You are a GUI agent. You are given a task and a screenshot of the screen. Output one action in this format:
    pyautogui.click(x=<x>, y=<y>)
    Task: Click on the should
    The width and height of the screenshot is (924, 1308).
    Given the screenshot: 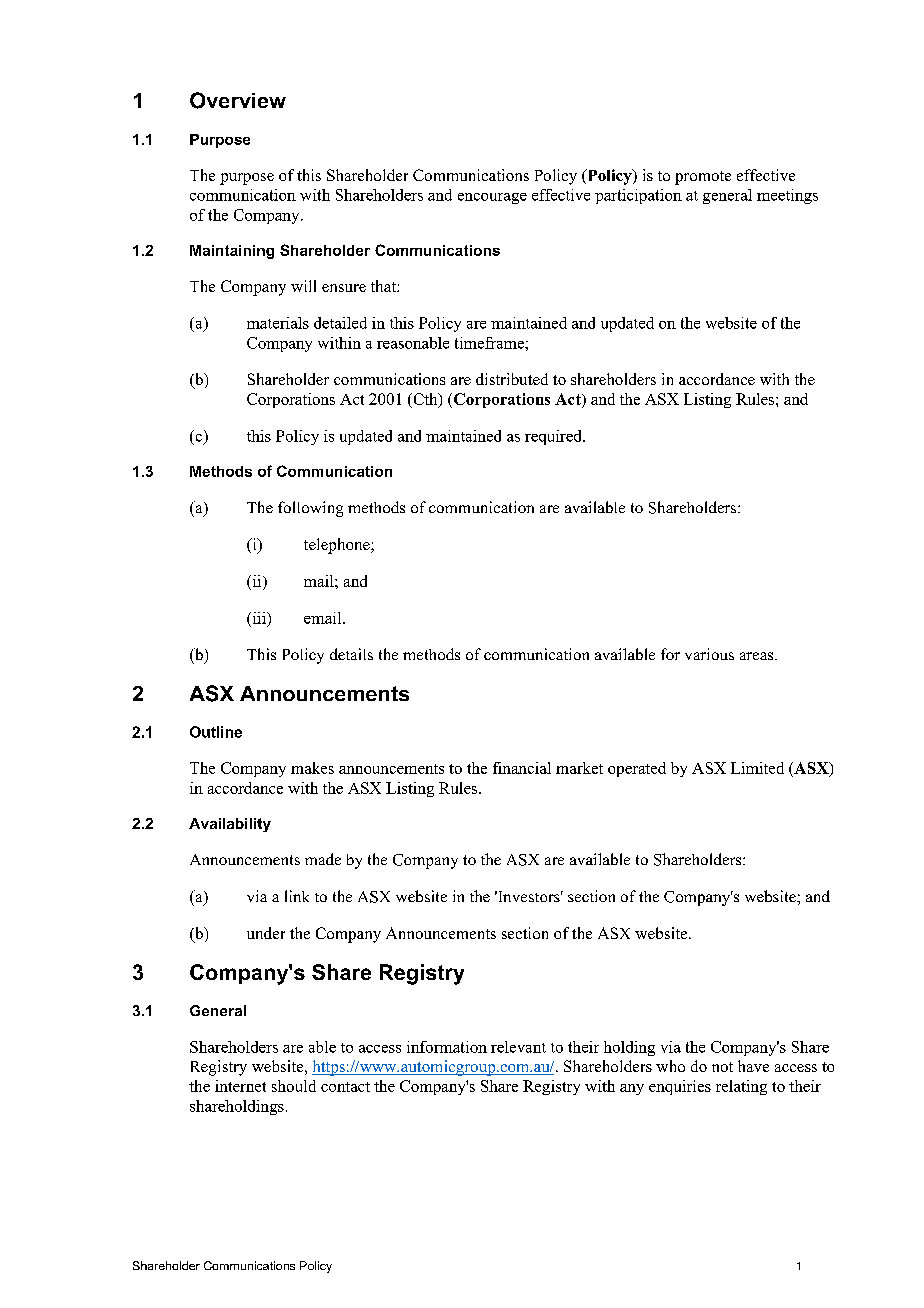 What is the action you would take?
    pyautogui.click(x=294, y=1086)
